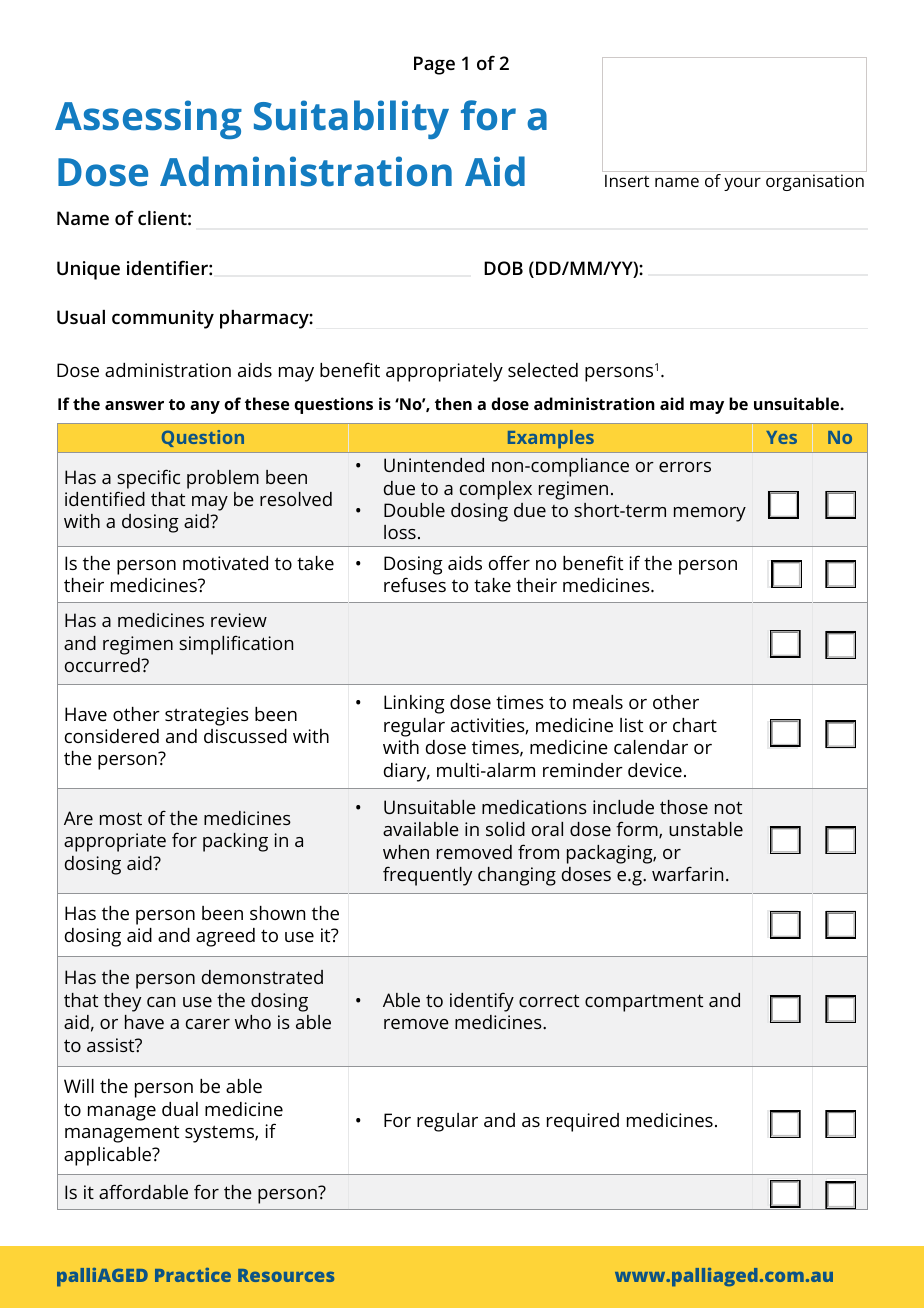  What do you see at coordinates (193, 1275) in the document?
I see `Practice` at bounding box center [193, 1275].
